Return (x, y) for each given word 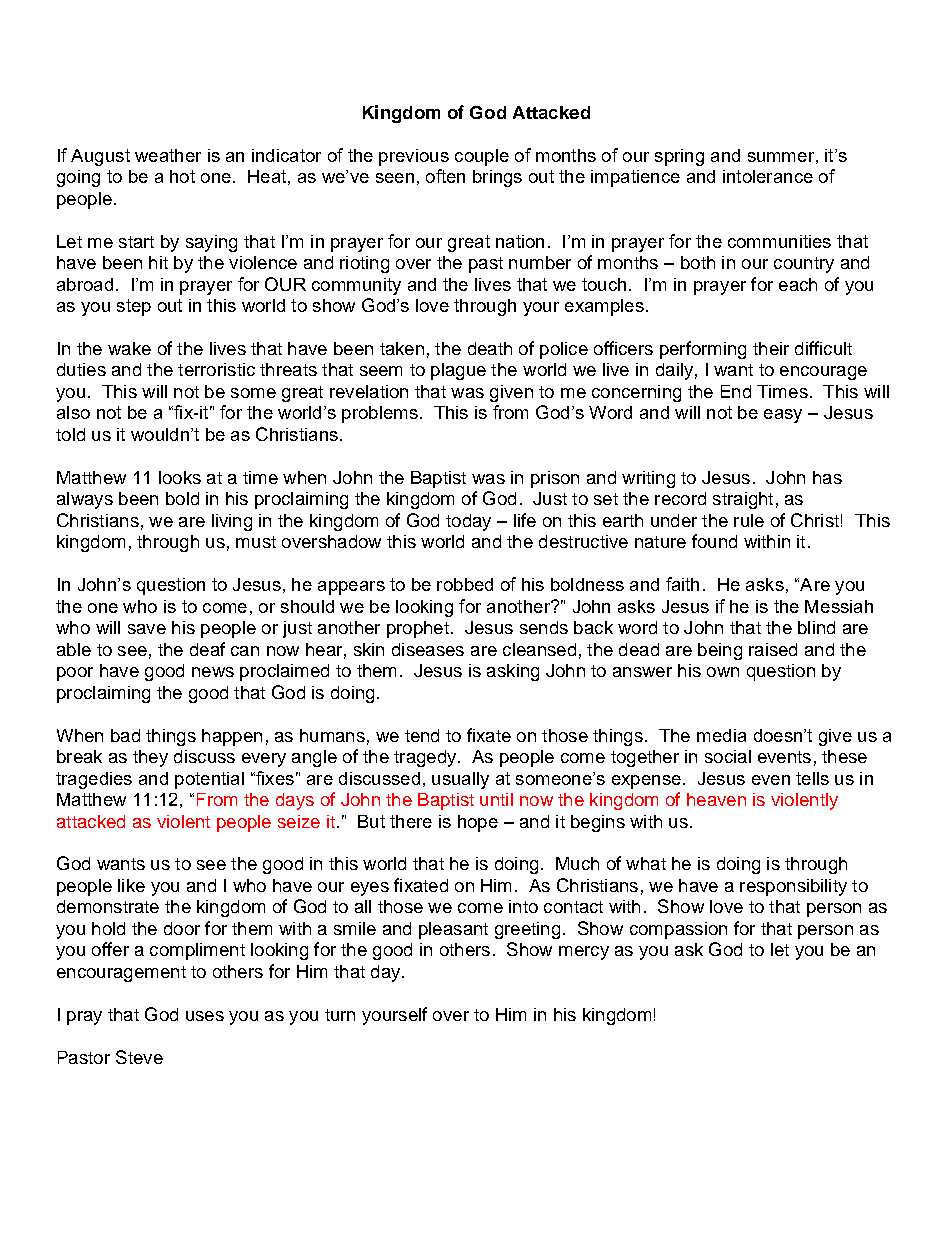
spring (679, 157)
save (147, 629)
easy (783, 416)
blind (816, 627)
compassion (678, 930)
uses (205, 1016)
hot (182, 176)
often (445, 176)
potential (209, 780)
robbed (465, 584)
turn (340, 1015)
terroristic (216, 369)
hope (478, 823)
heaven (716, 799)
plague (458, 371)
